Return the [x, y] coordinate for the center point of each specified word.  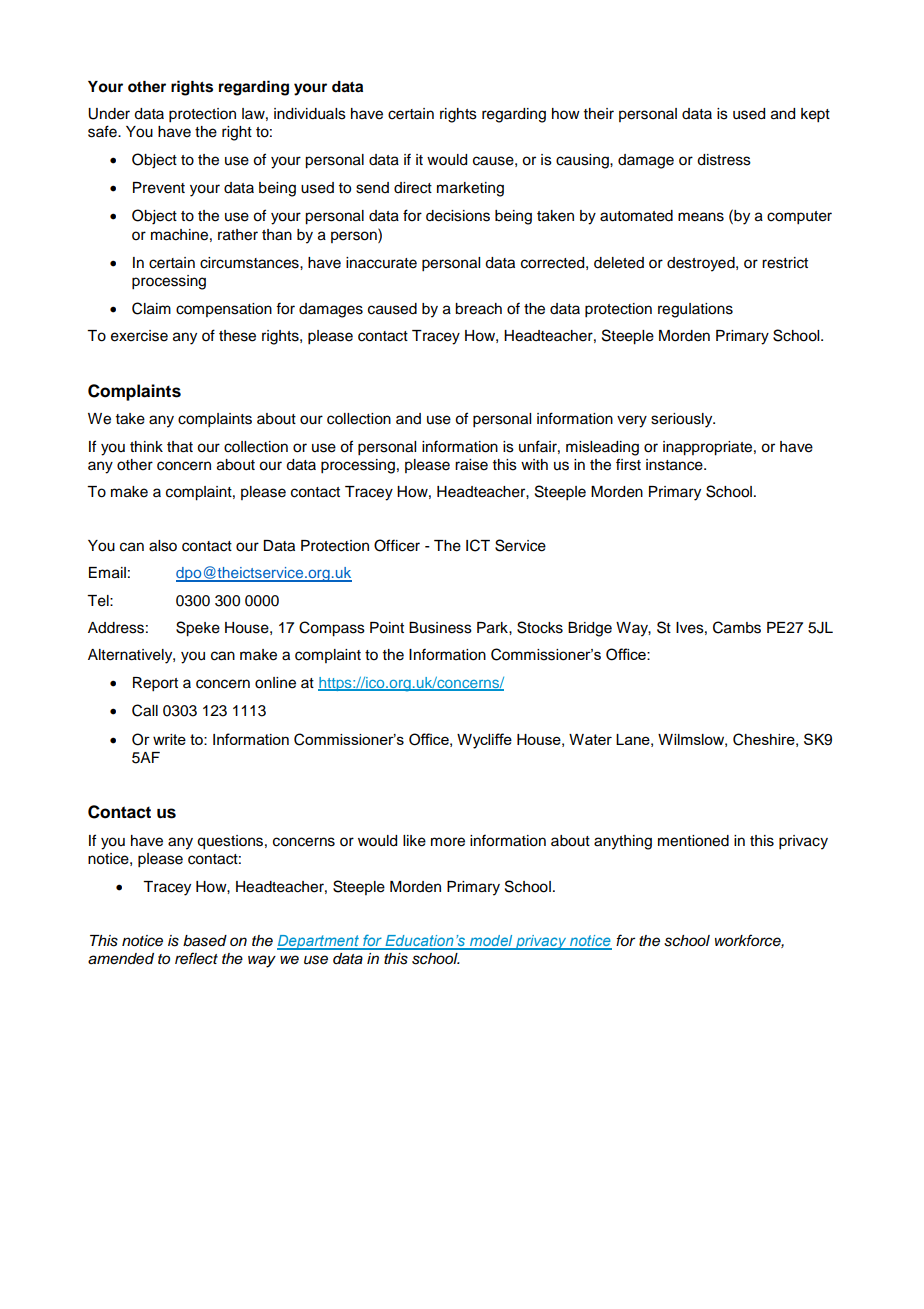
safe [103, 131]
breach [478, 309]
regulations [695, 310]
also [163, 546]
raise [471, 465]
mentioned [693, 841]
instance [675, 465]
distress [724, 160]
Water [590, 739]
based [205, 941]
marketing [470, 189]
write [169, 739]
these [237, 336]
